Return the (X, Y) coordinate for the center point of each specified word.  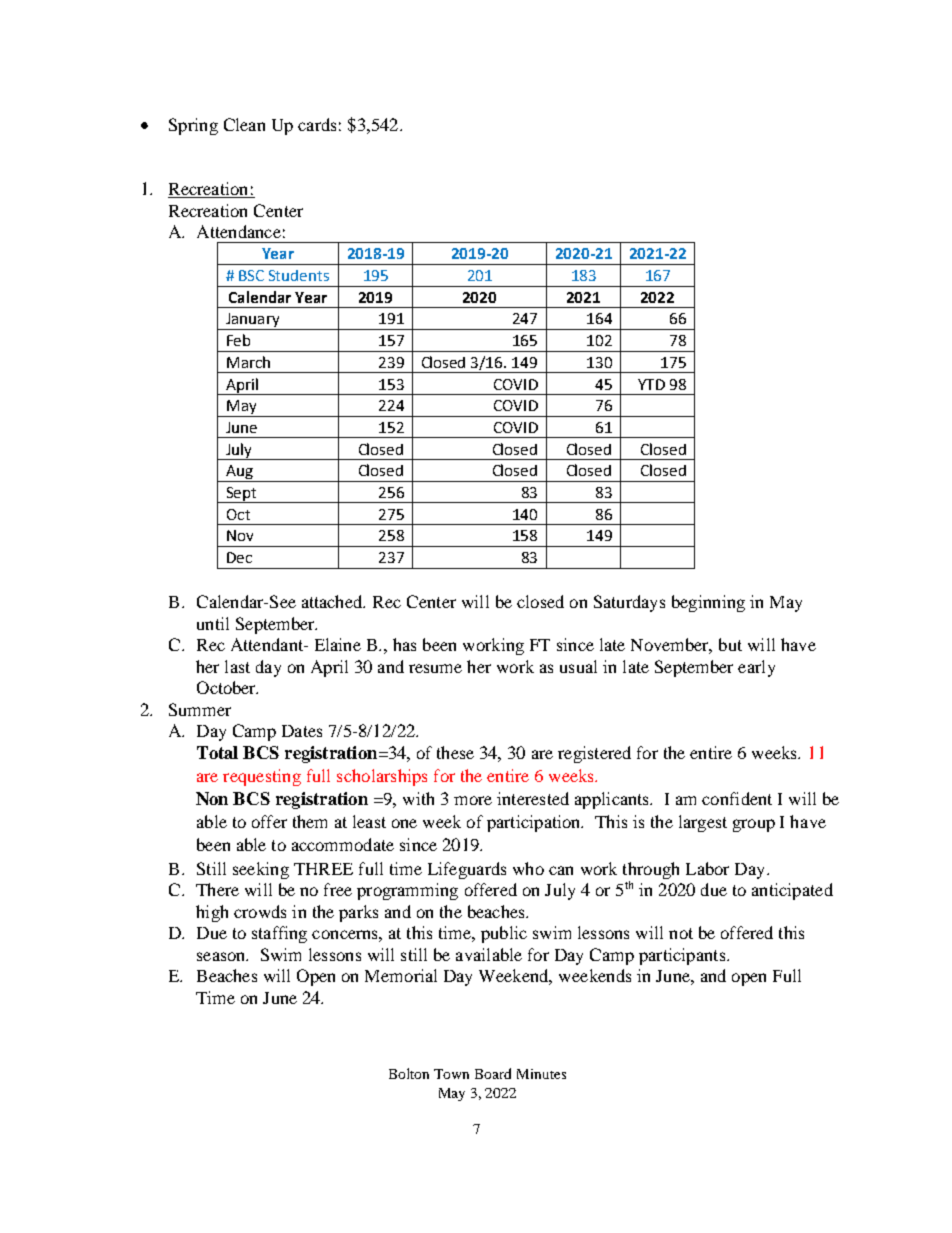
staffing (279, 934)
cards (317, 124)
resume (435, 668)
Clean (244, 124)
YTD (651, 384)
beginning (708, 603)
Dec (239, 557)
